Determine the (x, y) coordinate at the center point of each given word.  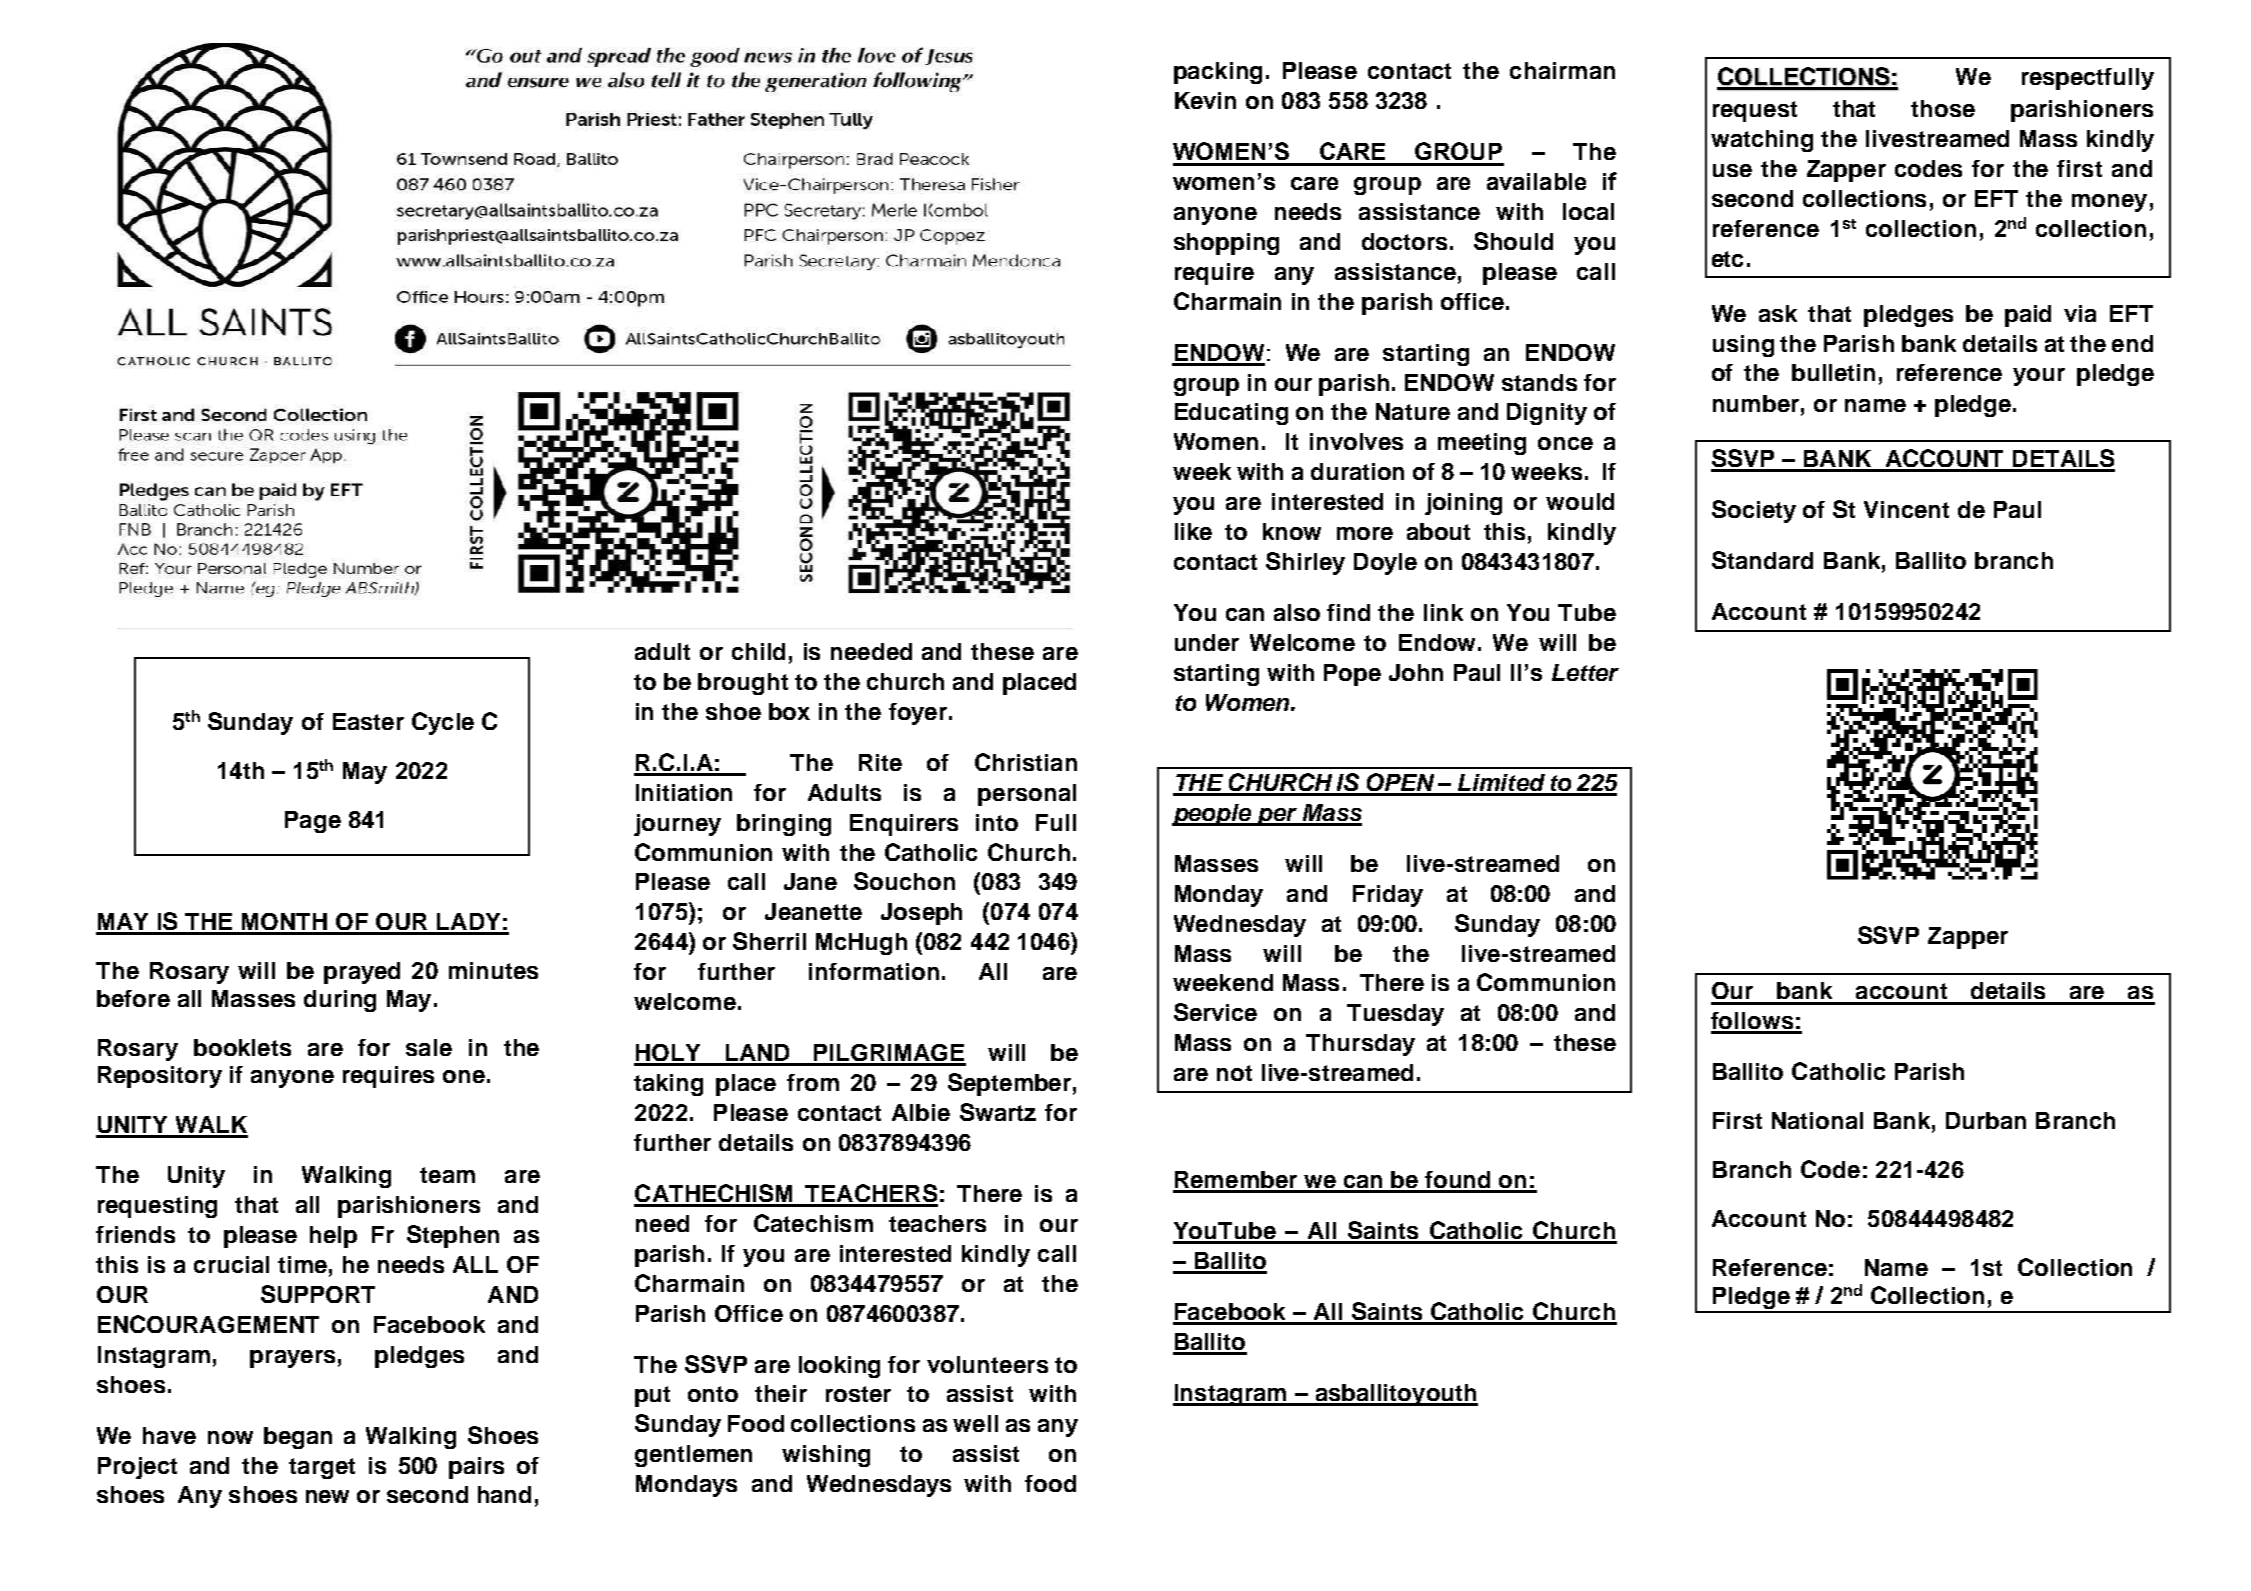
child (758, 651)
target (322, 1468)
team (447, 1175)
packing (1218, 73)
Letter (1585, 672)
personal (1027, 795)
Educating (1231, 414)
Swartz (998, 1112)
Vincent (1906, 509)
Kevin (1205, 100)
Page (313, 822)
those (1943, 108)
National (1817, 1120)
